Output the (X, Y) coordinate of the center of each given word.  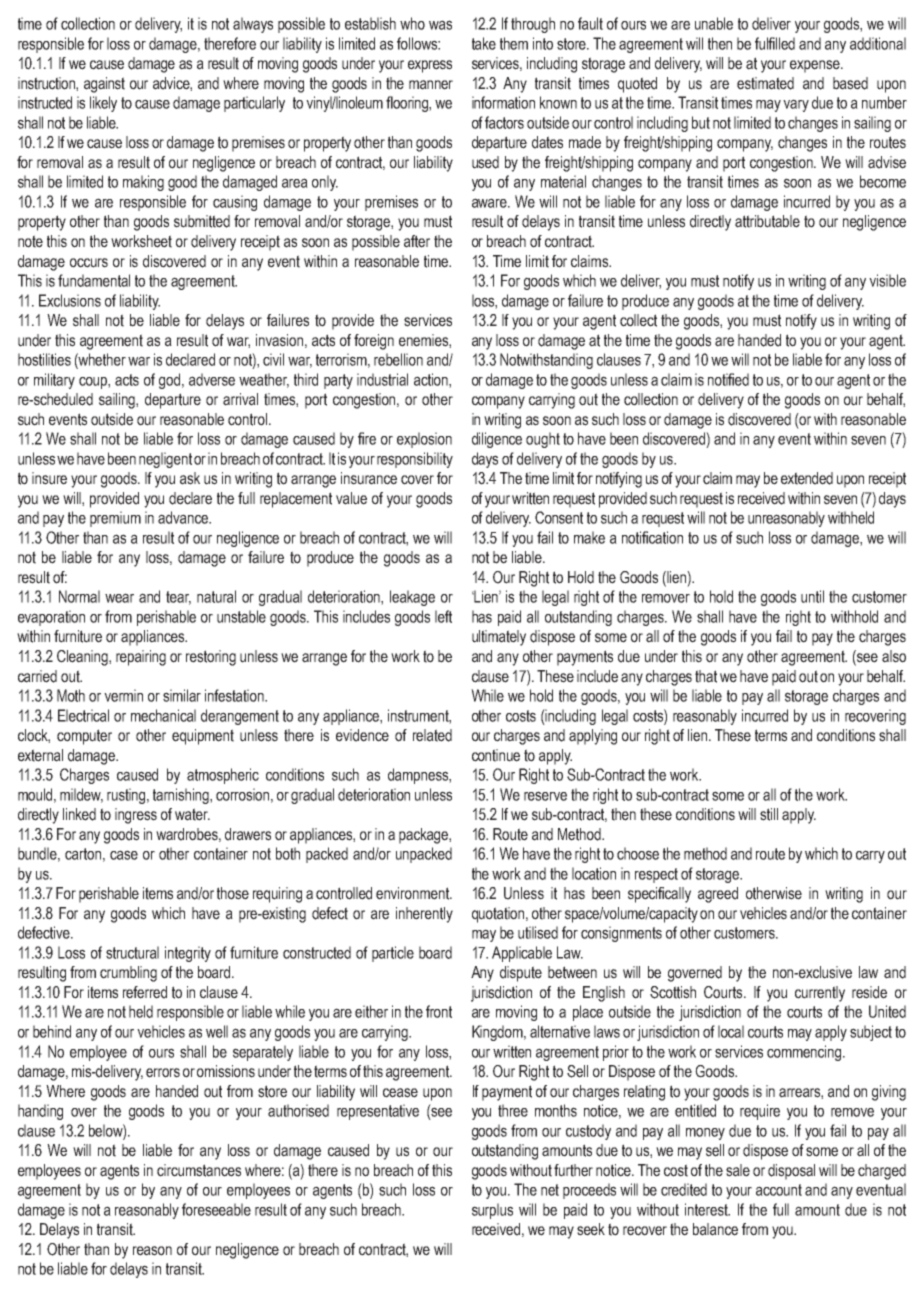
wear (119, 598)
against (104, 85)
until (812, 596)
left (443, 616)
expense (816, 66)
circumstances (199, 1170)
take (484, 43)
